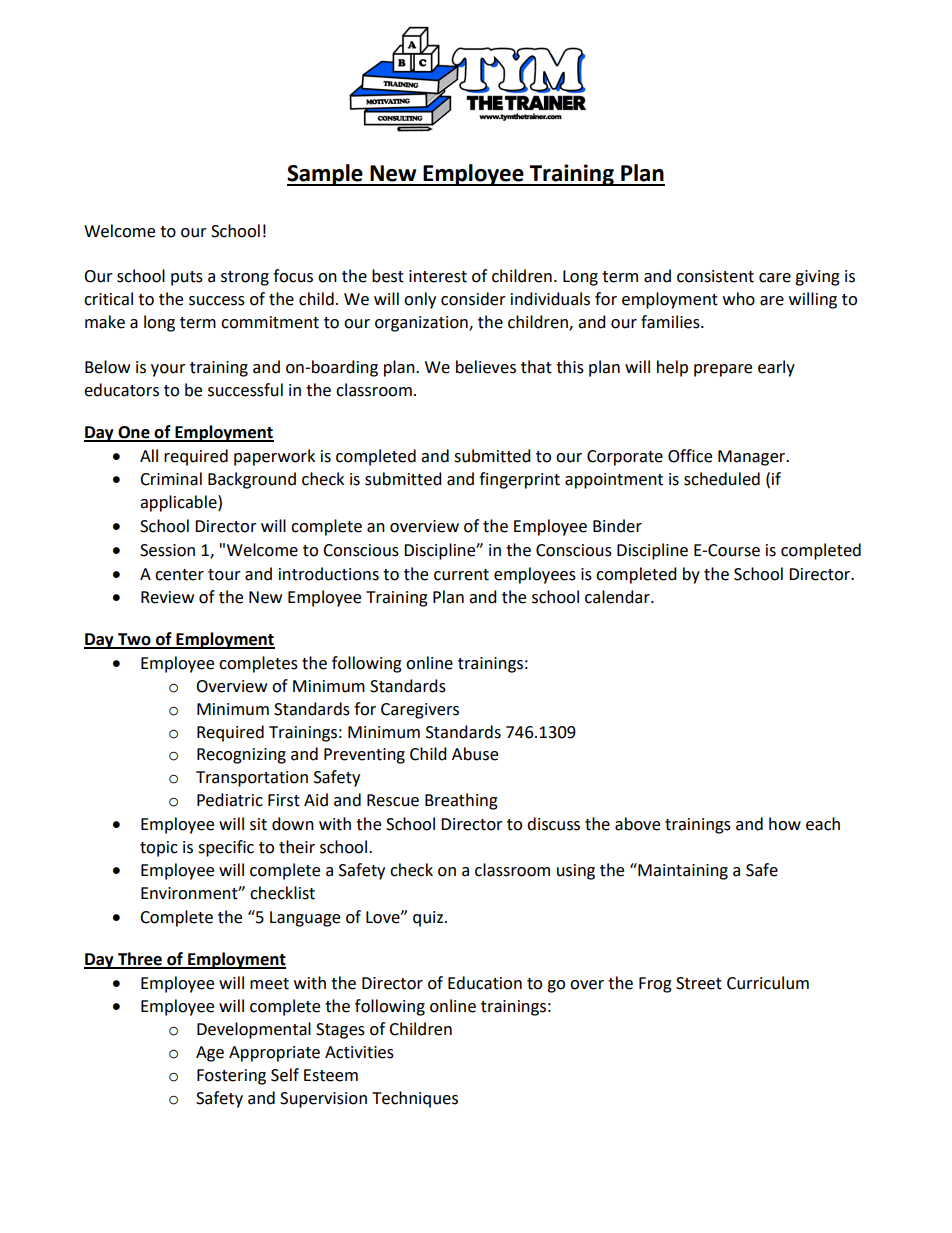 This screenshot has height=1233, width=952. I want to click on Curriculum, so click(768, 983).
